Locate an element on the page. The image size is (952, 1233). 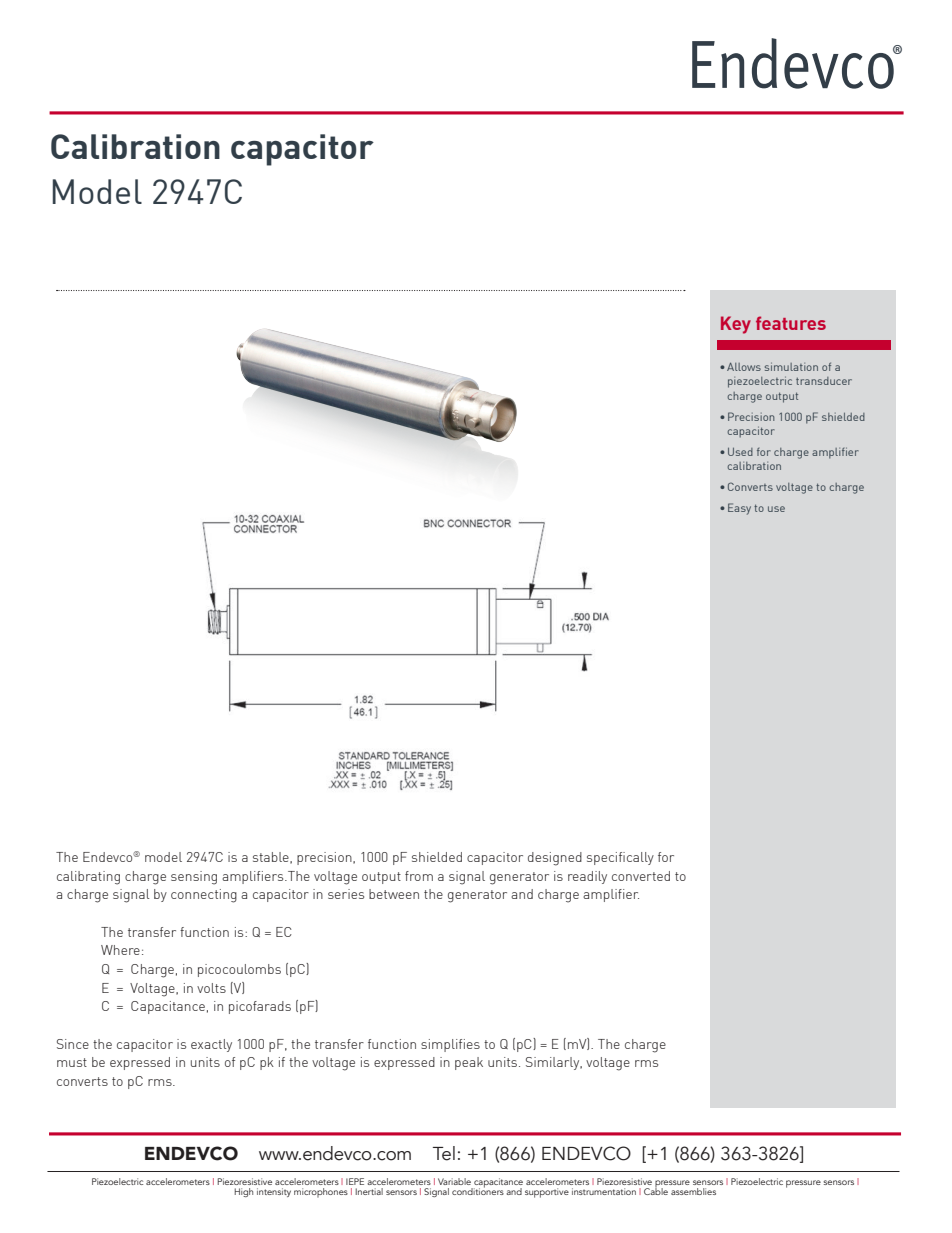
High is located at coordinates (243, 1192).
